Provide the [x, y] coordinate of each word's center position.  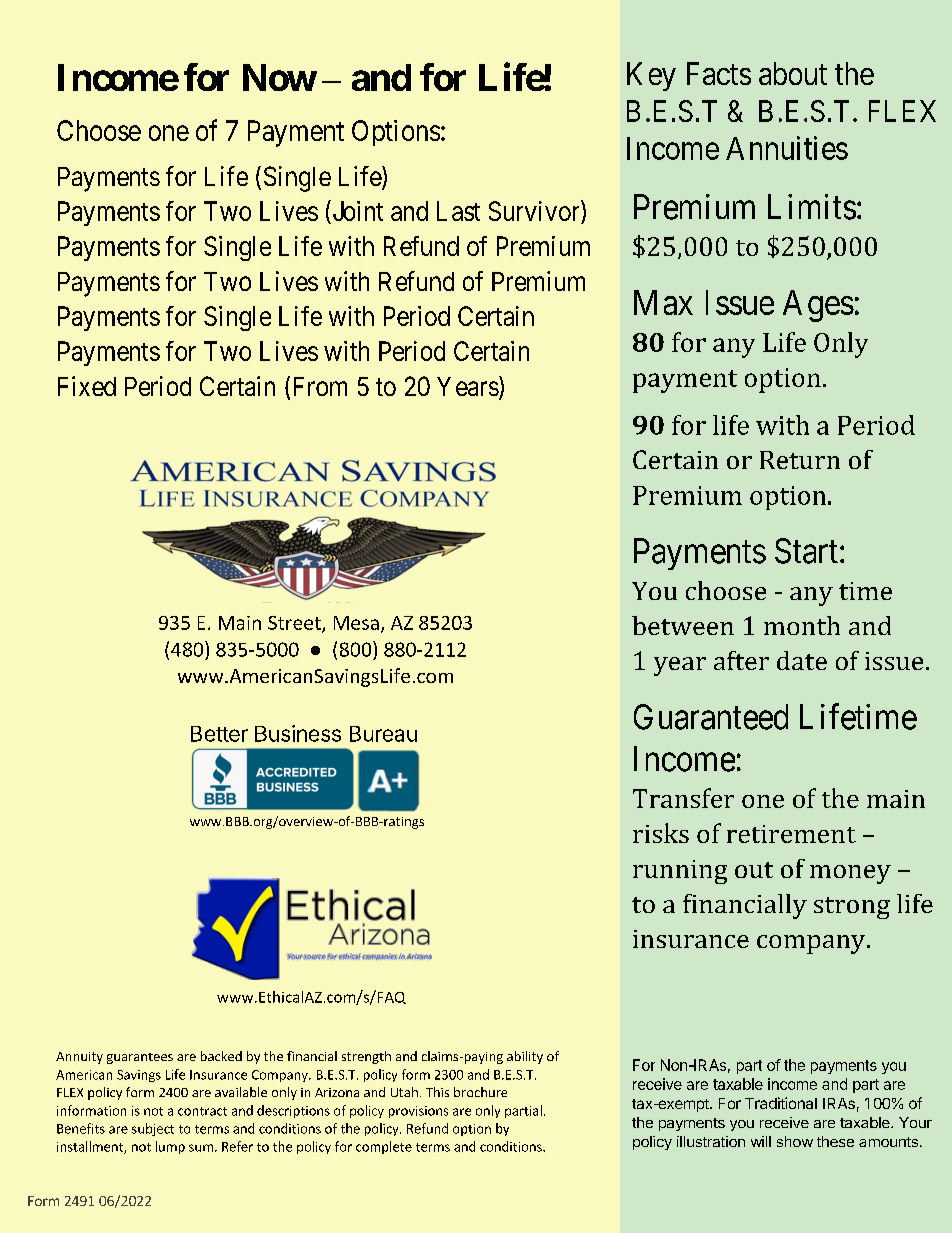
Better [219, 734]
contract [202, 1111]
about [793, 73]
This [437, 1092]
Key [651, 76]
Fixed [87, 386]
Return [800, 460]
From [320, 386]
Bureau [383, 734]
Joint [356, 212]
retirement [791, 834]
